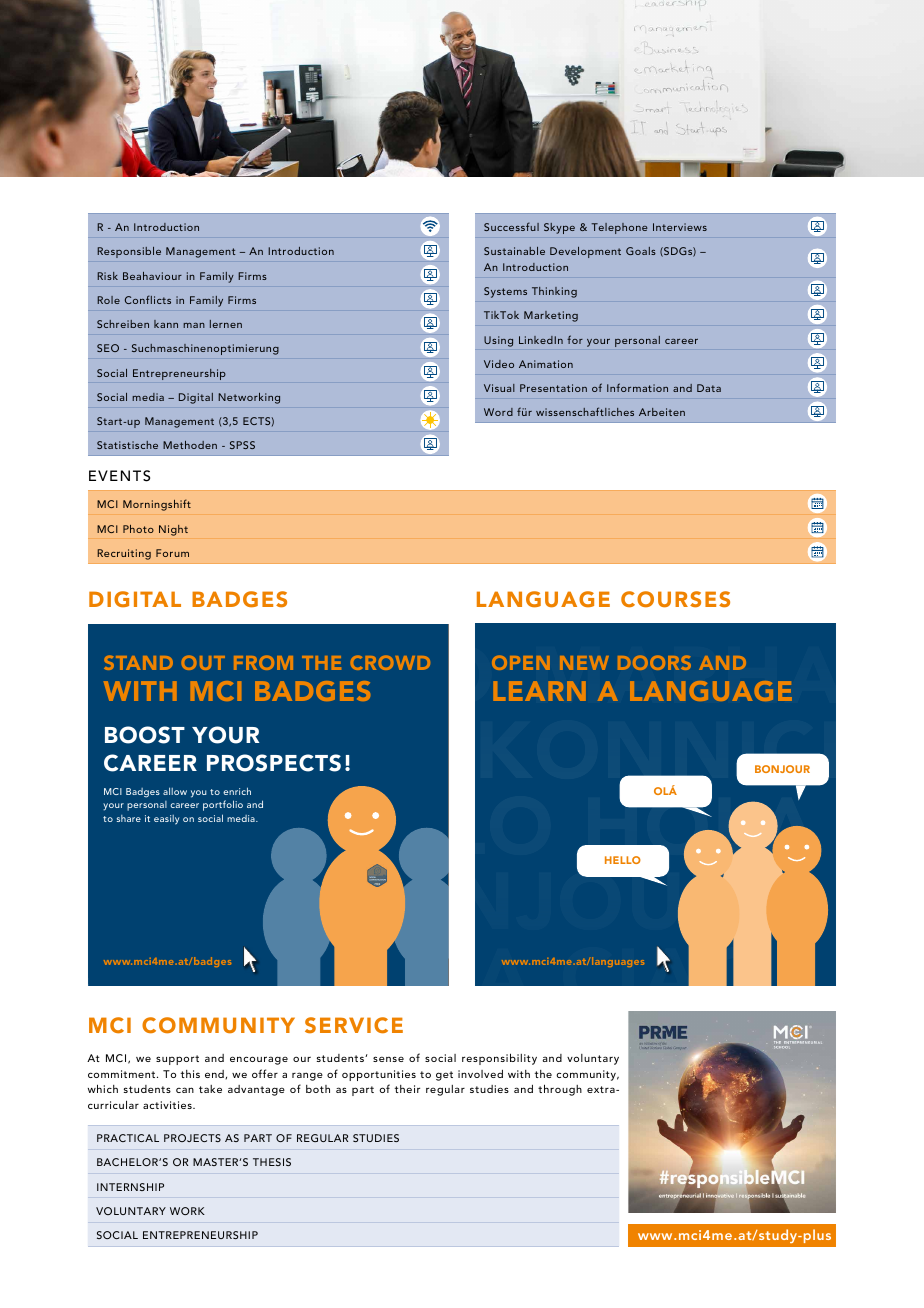 This screenshot has width=924, height=1308. Describe the element at coordinates (145, 735) in the screenshot. I see `BOOST` at that location.
